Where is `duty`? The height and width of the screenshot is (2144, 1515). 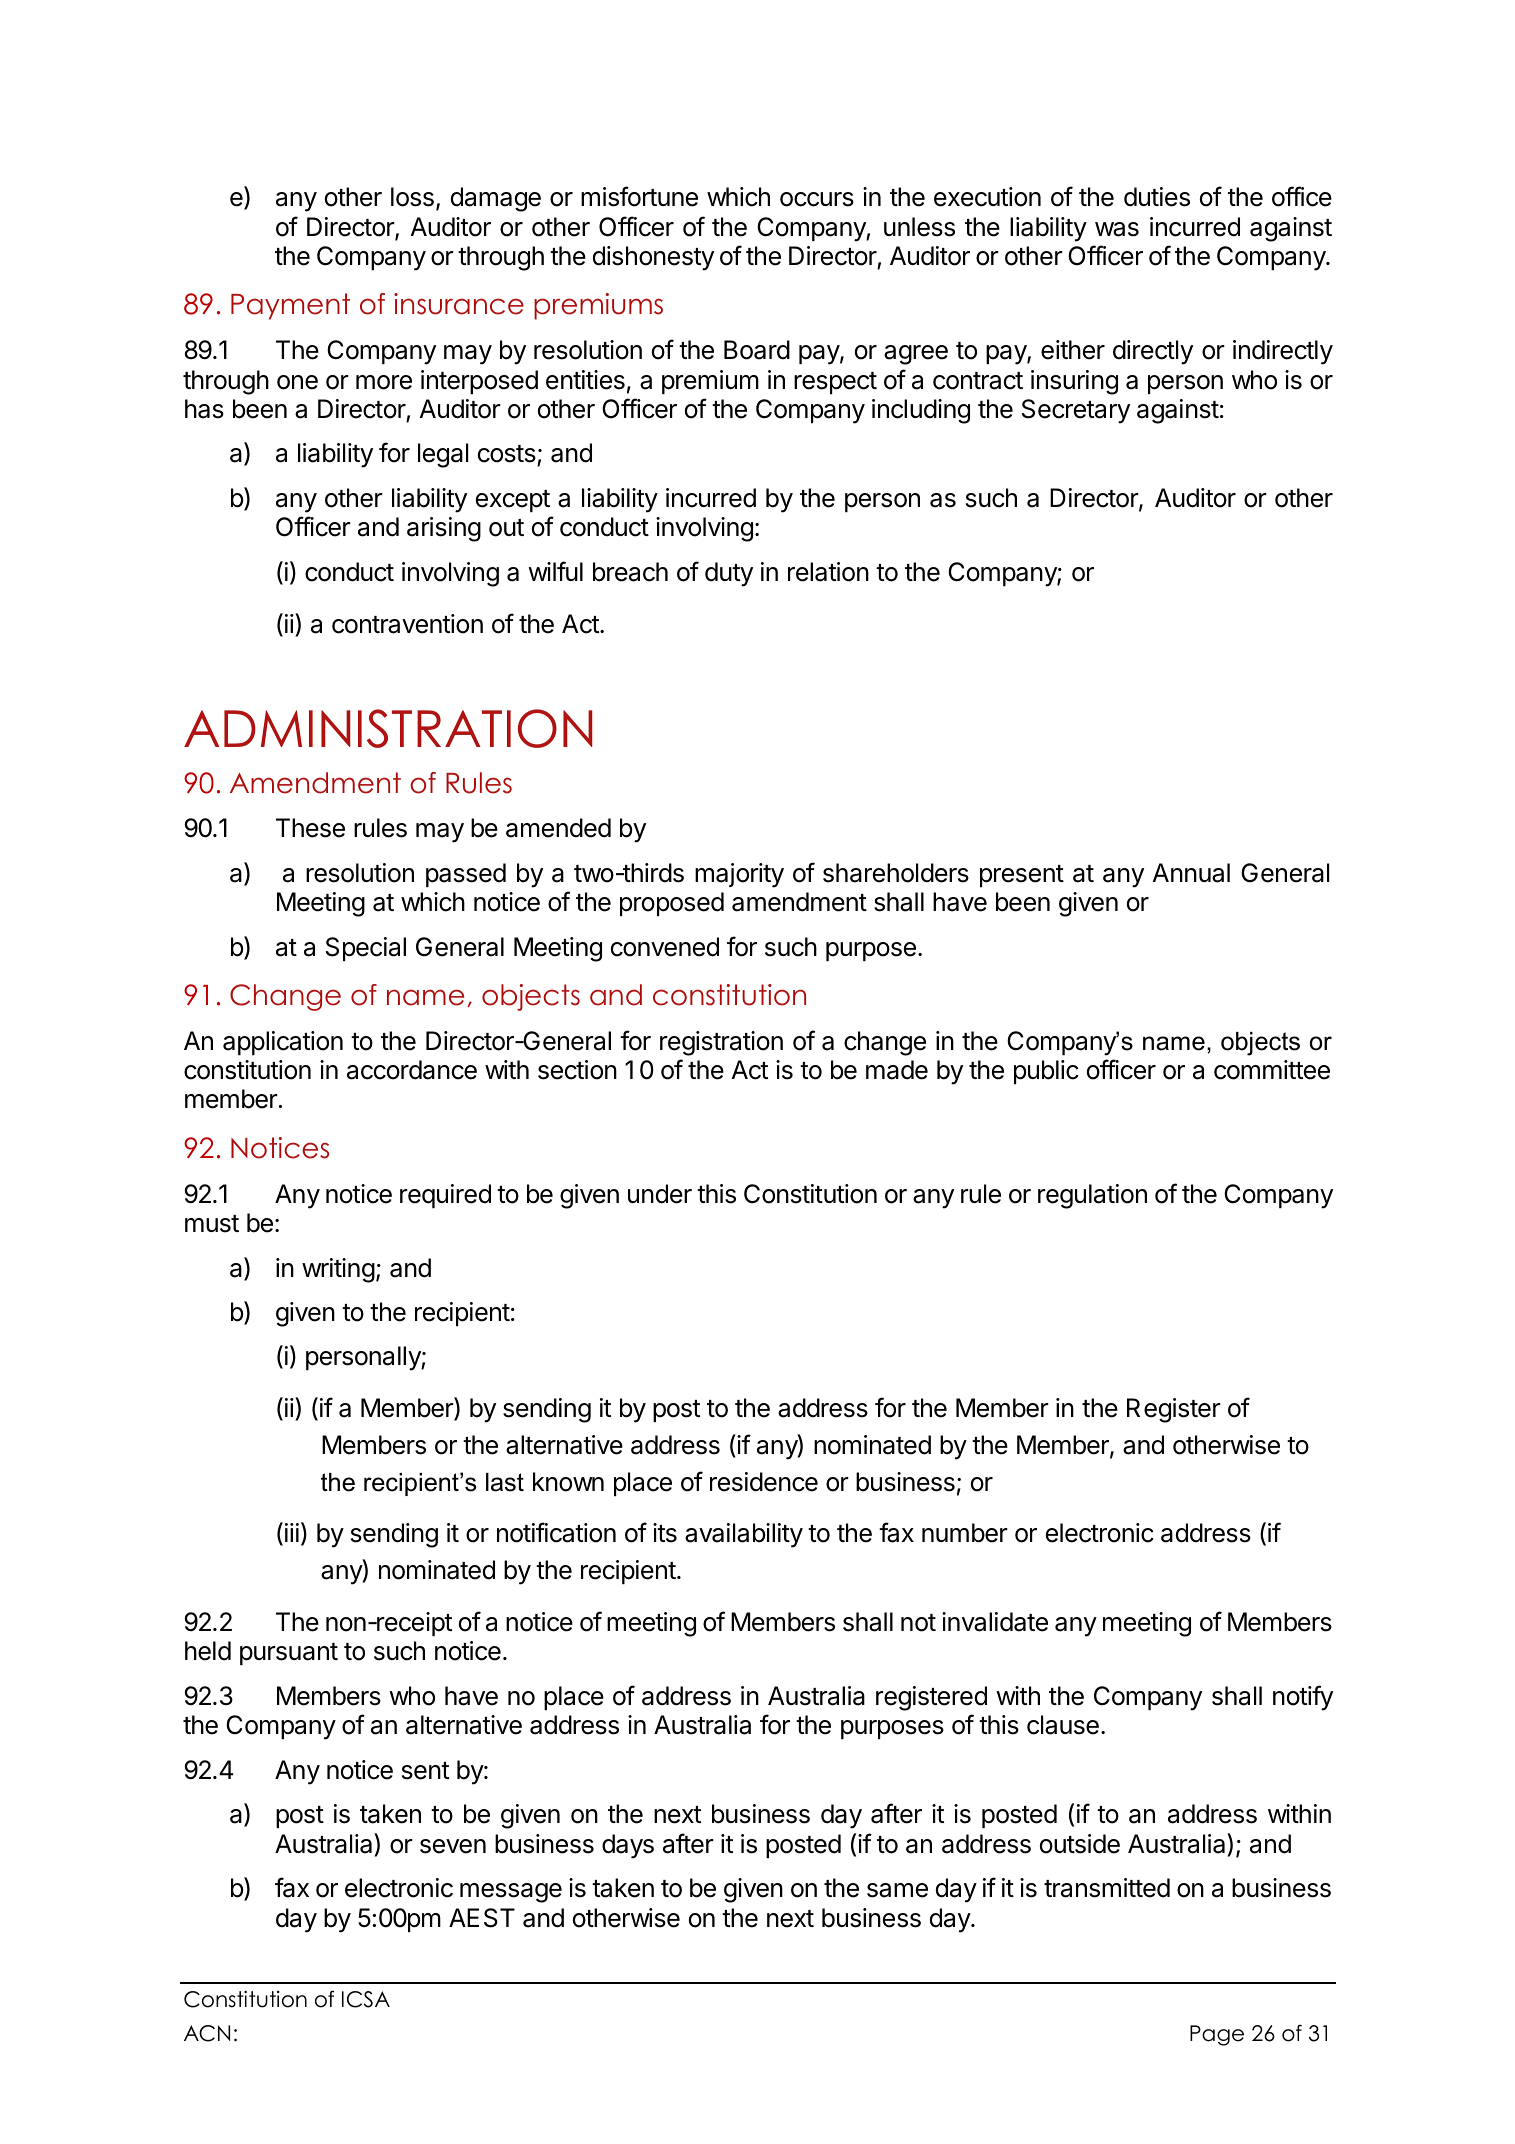
duty is located at coordinates (729, 574).
